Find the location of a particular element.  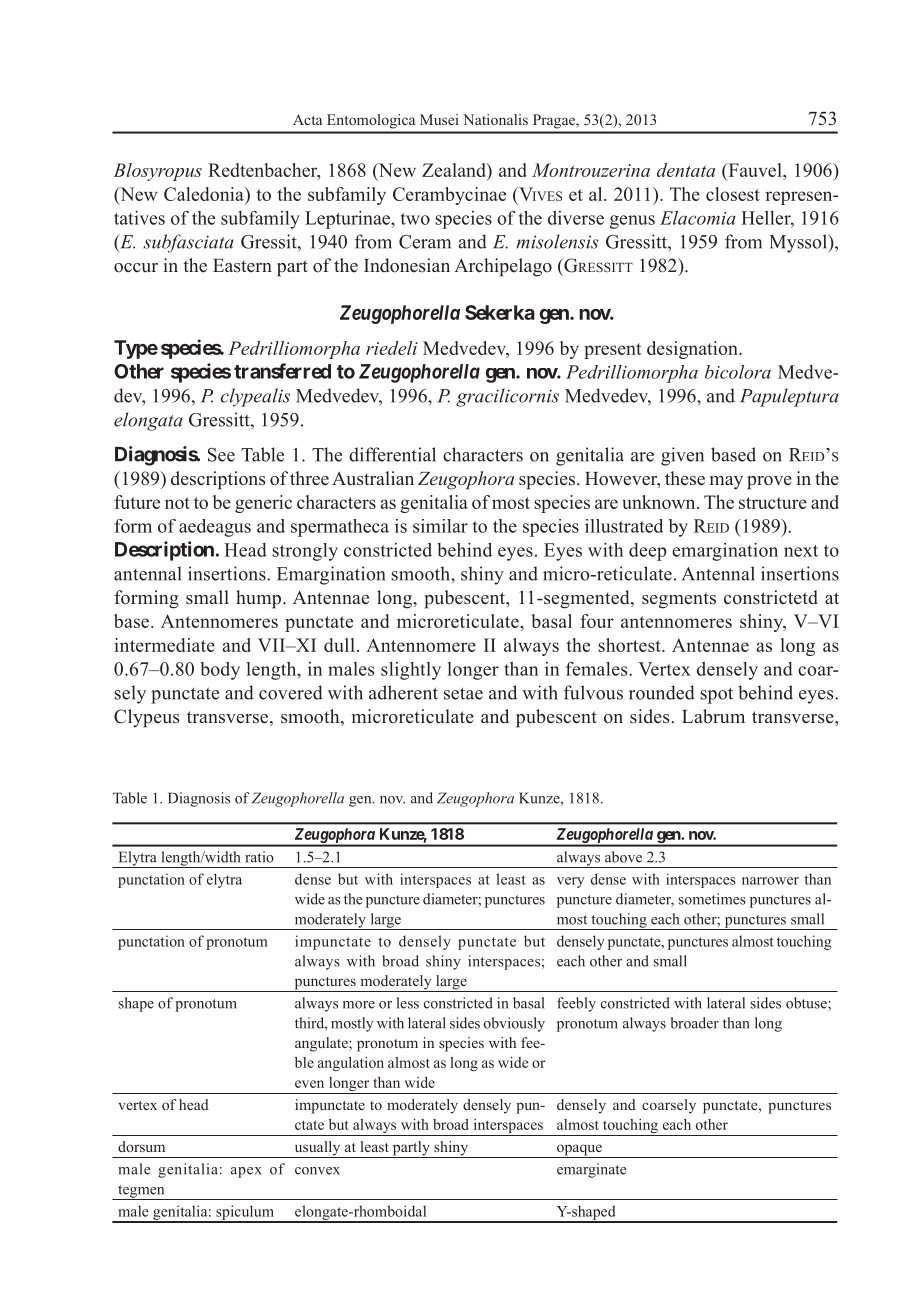

very is located at coordinates (571, 882).
